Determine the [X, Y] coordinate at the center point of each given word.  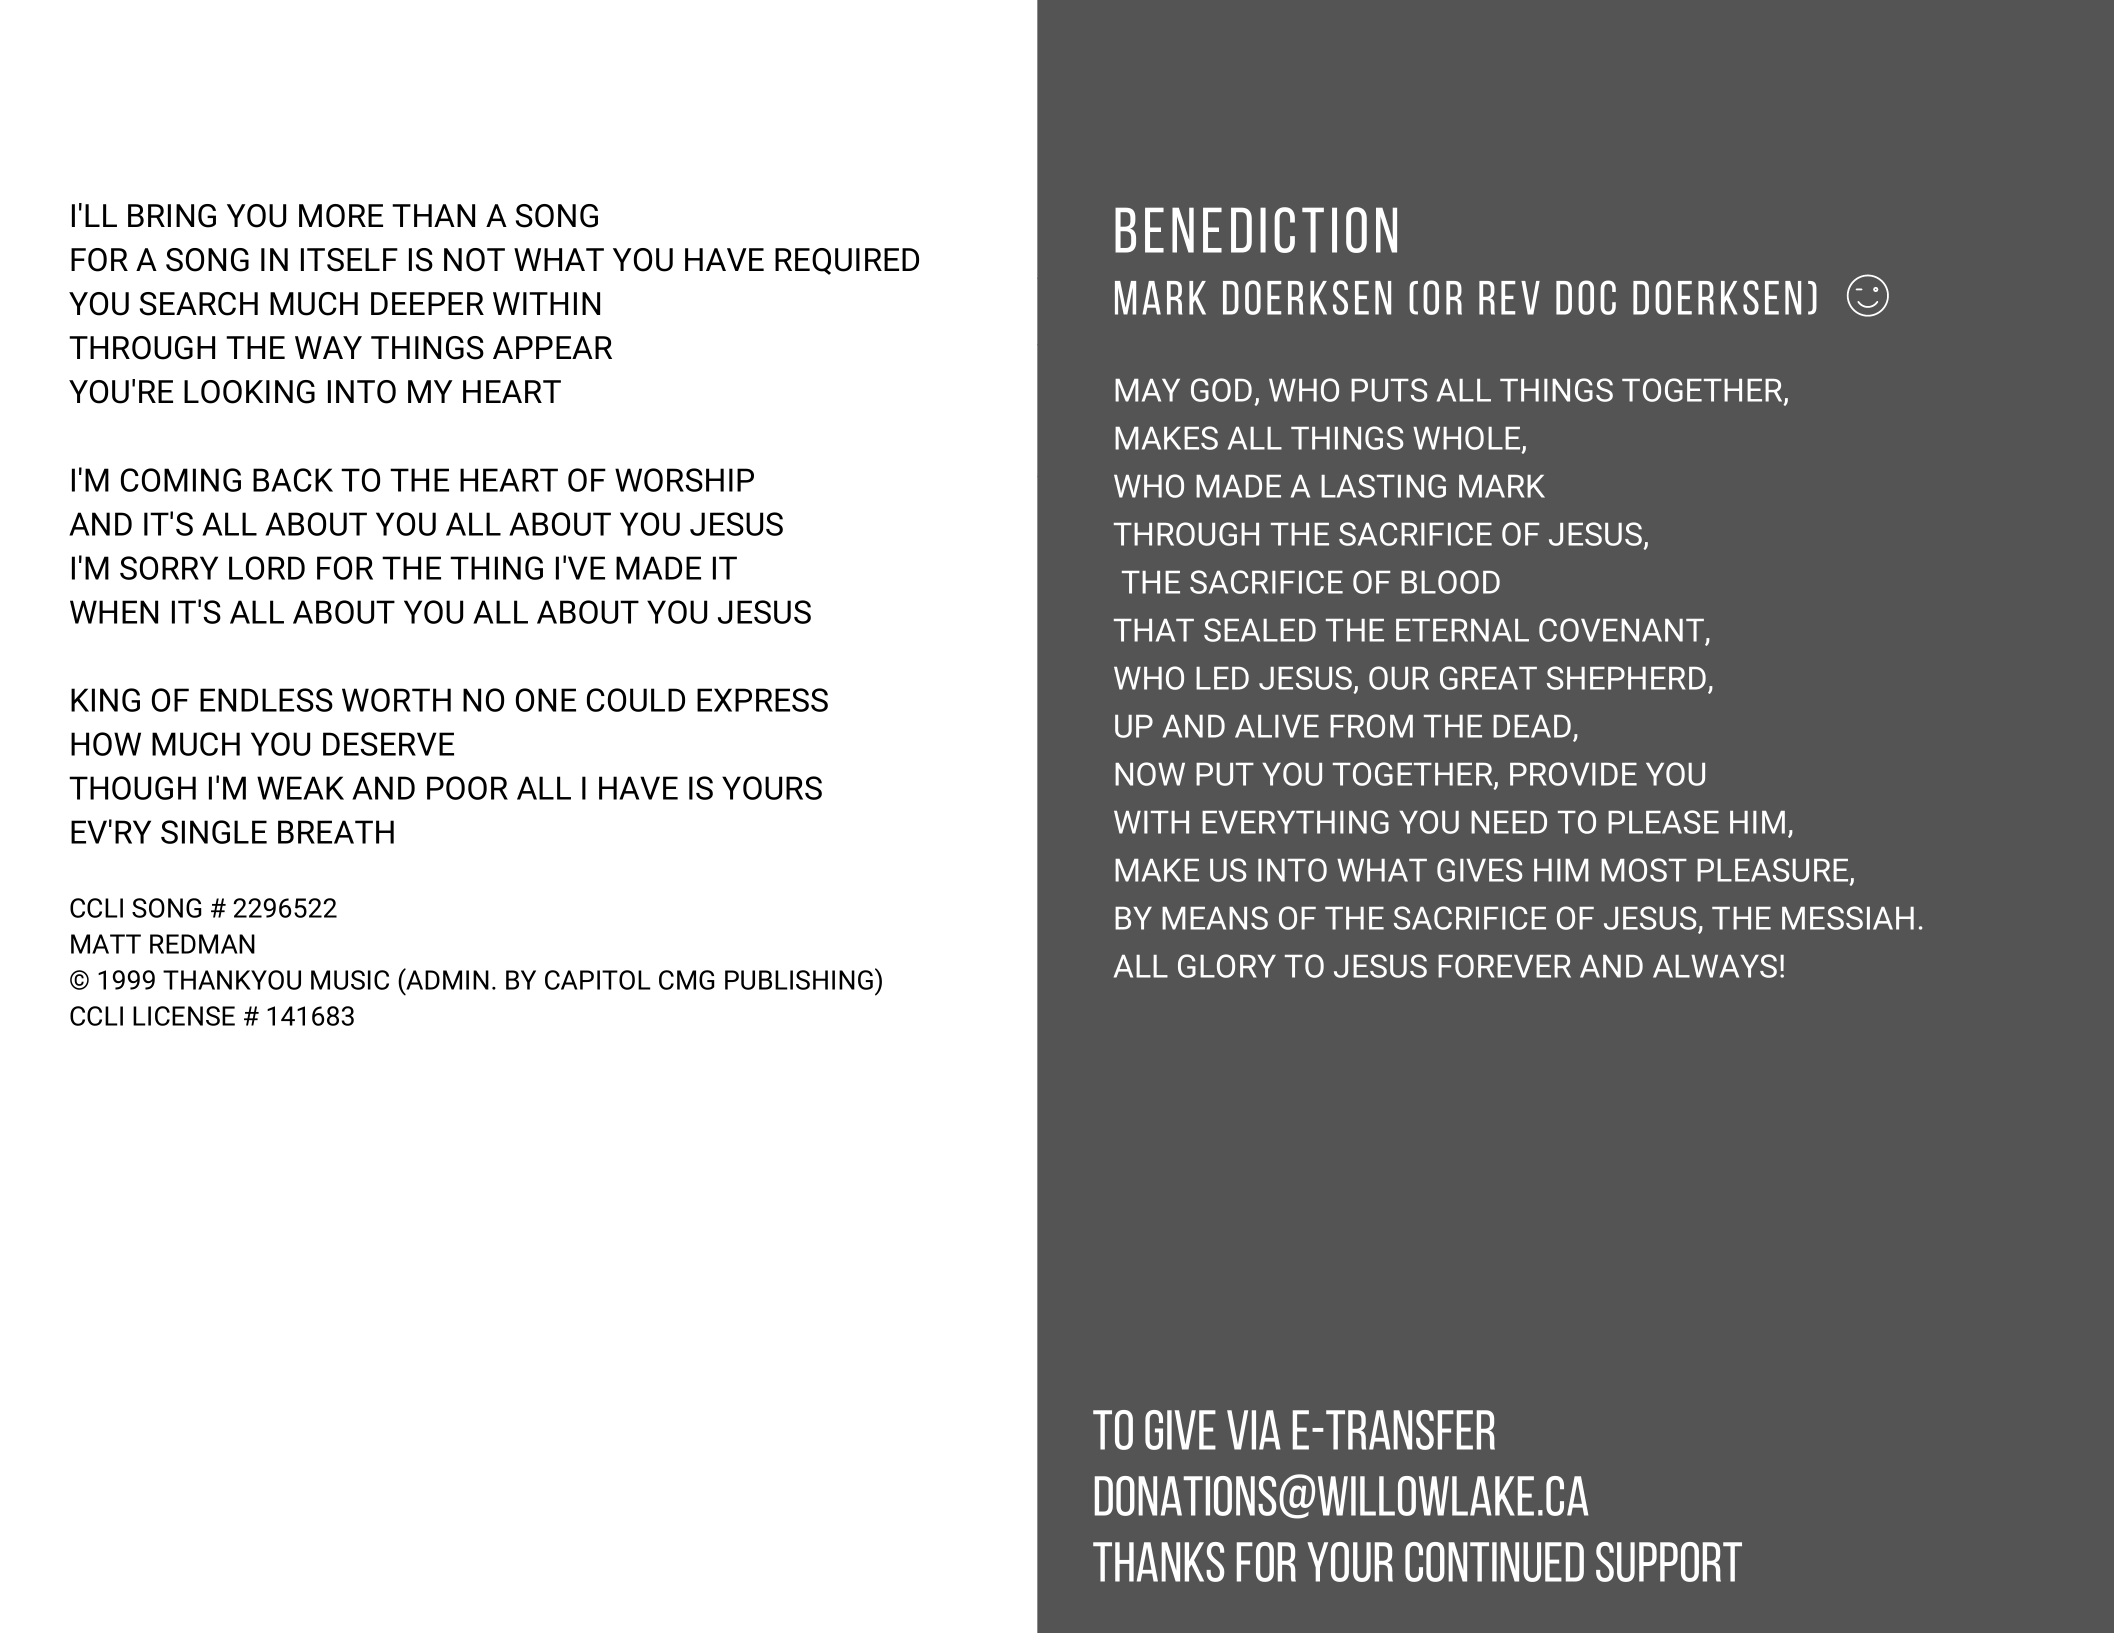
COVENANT [1621, 630]
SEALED [1260, 630]
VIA [1254, 1430]
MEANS [1215, 918]
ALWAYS [1715, 966]
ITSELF [349, 260]
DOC [1586, 297]
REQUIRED [847, 261]
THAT [1154, 630]
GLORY [1227, 966]
